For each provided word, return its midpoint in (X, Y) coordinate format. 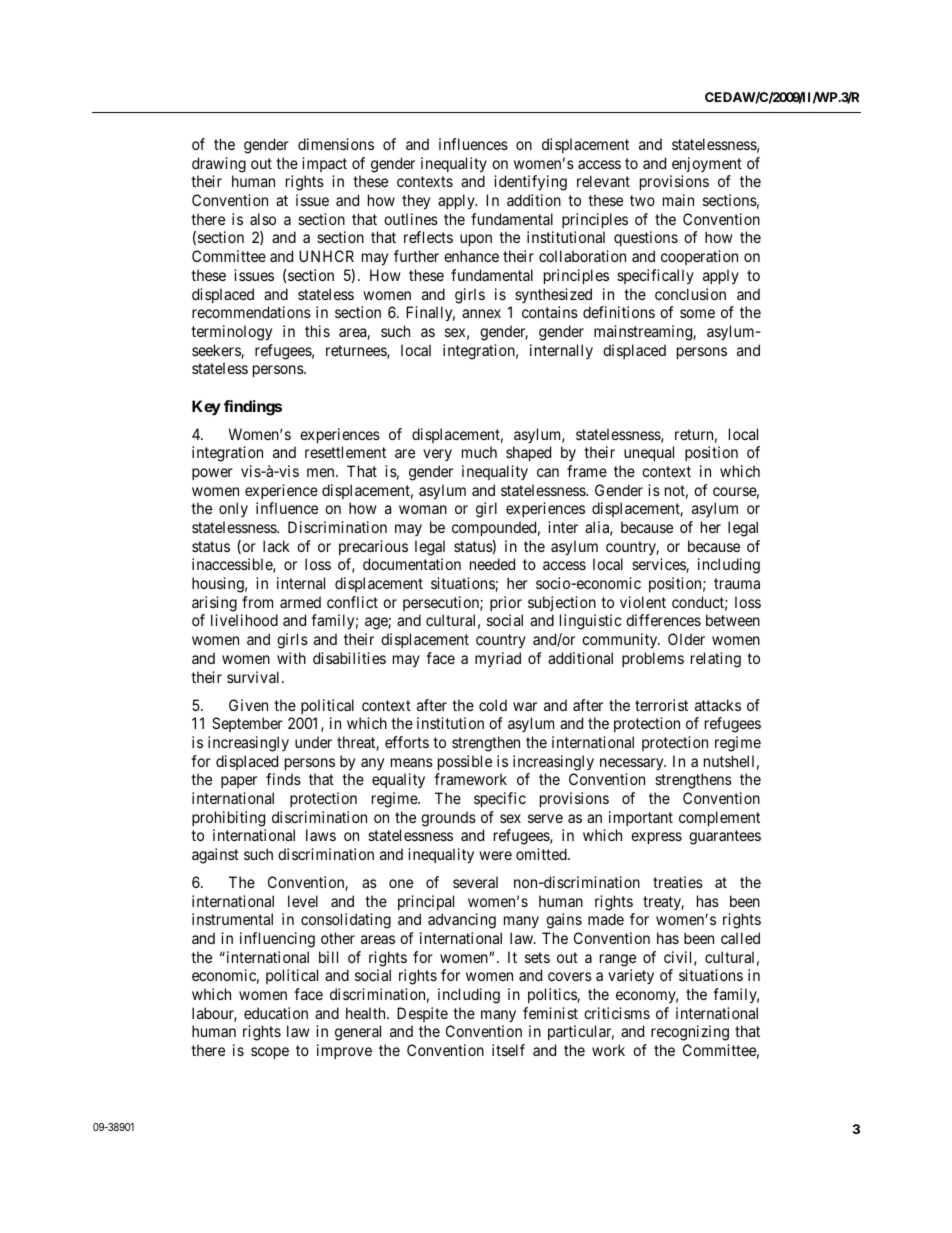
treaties (678, 882)
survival (255, 677)
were (495, 855)
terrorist (661, 705)
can (548, 472)
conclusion (690, 294)
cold (493, 705)
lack (276, 546)
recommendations (251, 312)
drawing (219, 165)
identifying (530, 183)
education (276, 1013)
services (659, 565)
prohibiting (228, 819)
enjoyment (707, 164)
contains (550, 312)
